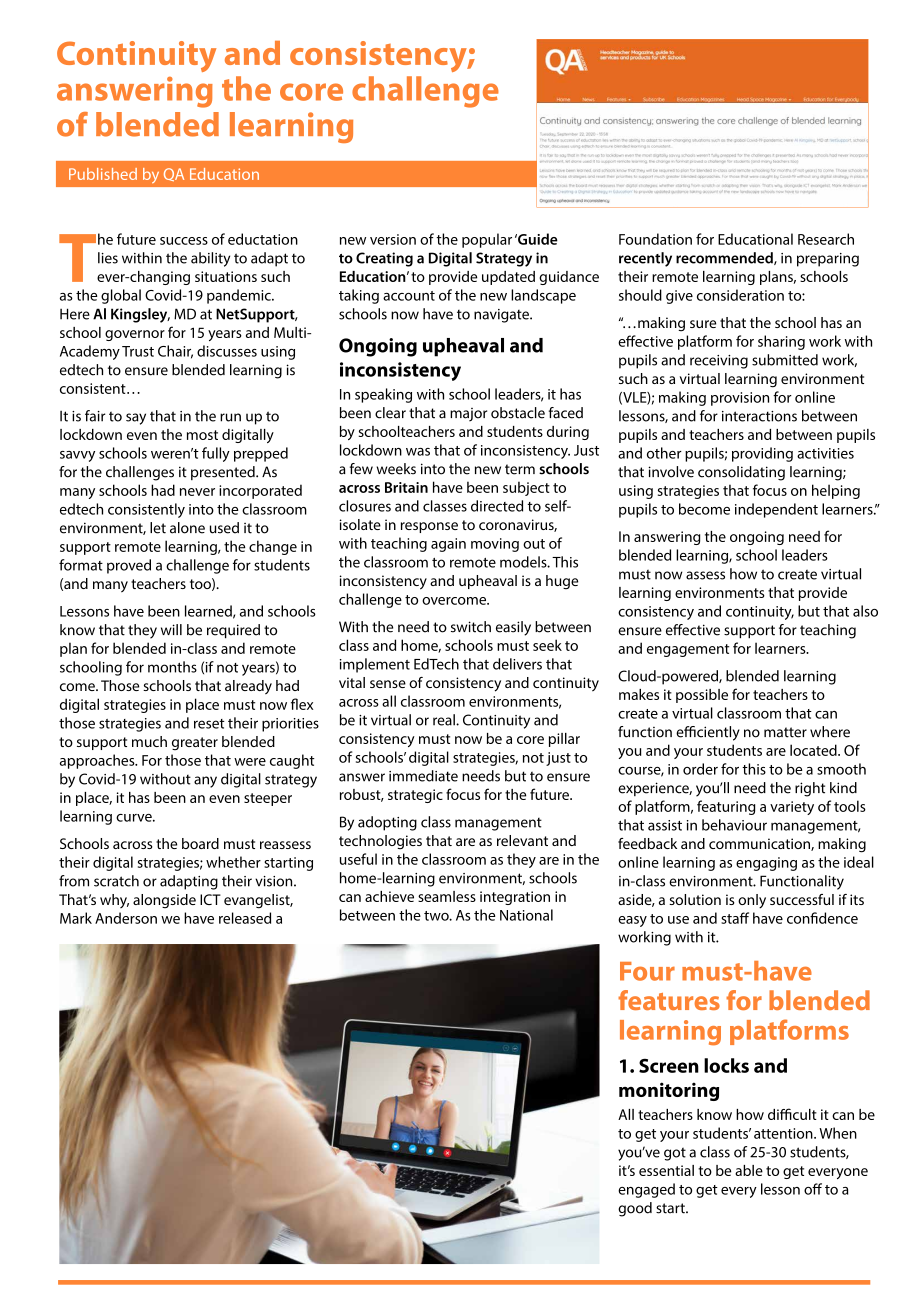 This screenshot has height=1308, width=924. What do you see at coordinates (158, 528) in the screenshot?
I see `let` at bounding box center [158, 528].
